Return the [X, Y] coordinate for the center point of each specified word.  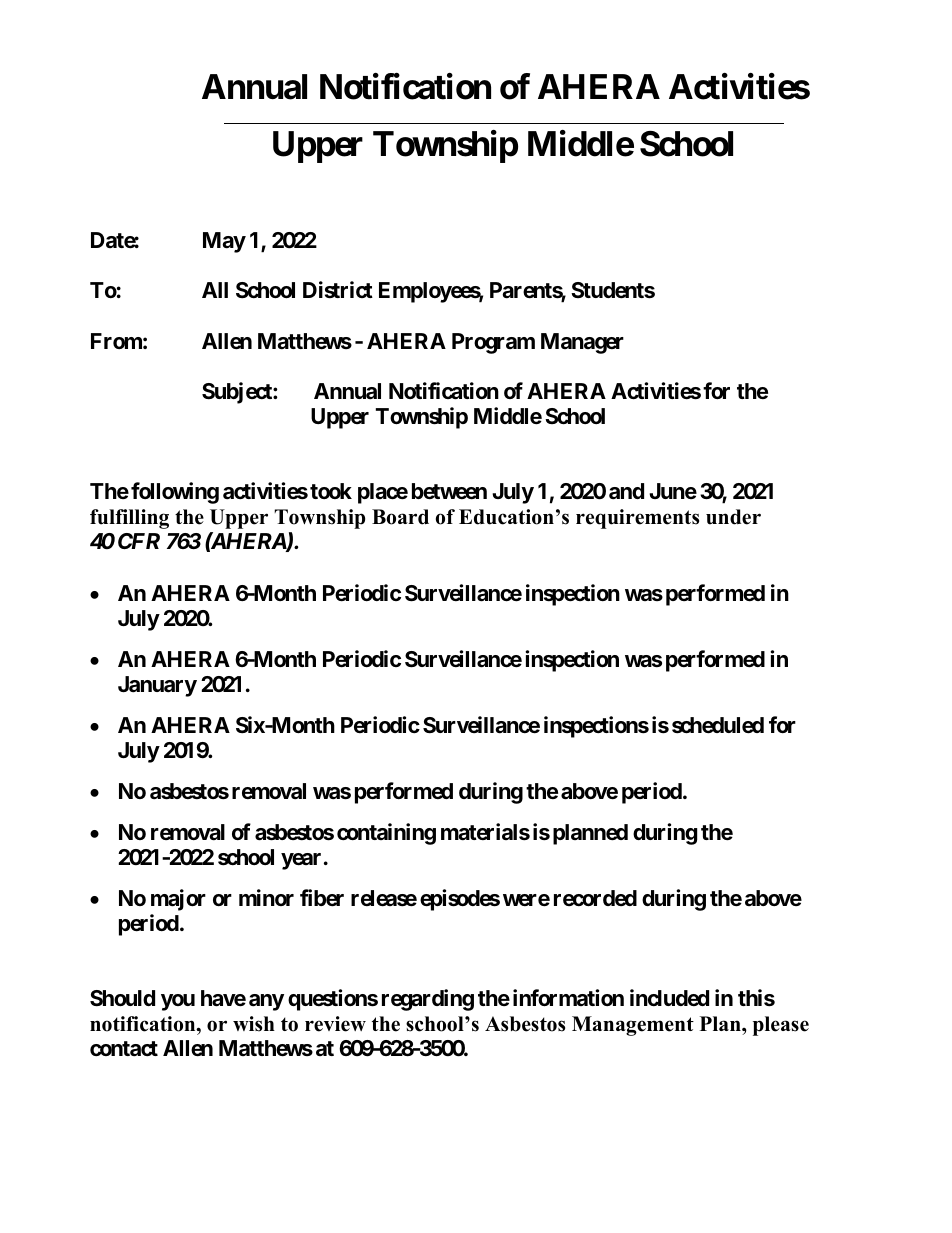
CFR [139, 541]
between [449, 491]
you [178, 1002]
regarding [428, 1000]
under [733, 517]
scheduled [718, 725]
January [157, 686]
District [338, 290]
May [224, 242]
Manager [582, 343]
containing [386, 834]
